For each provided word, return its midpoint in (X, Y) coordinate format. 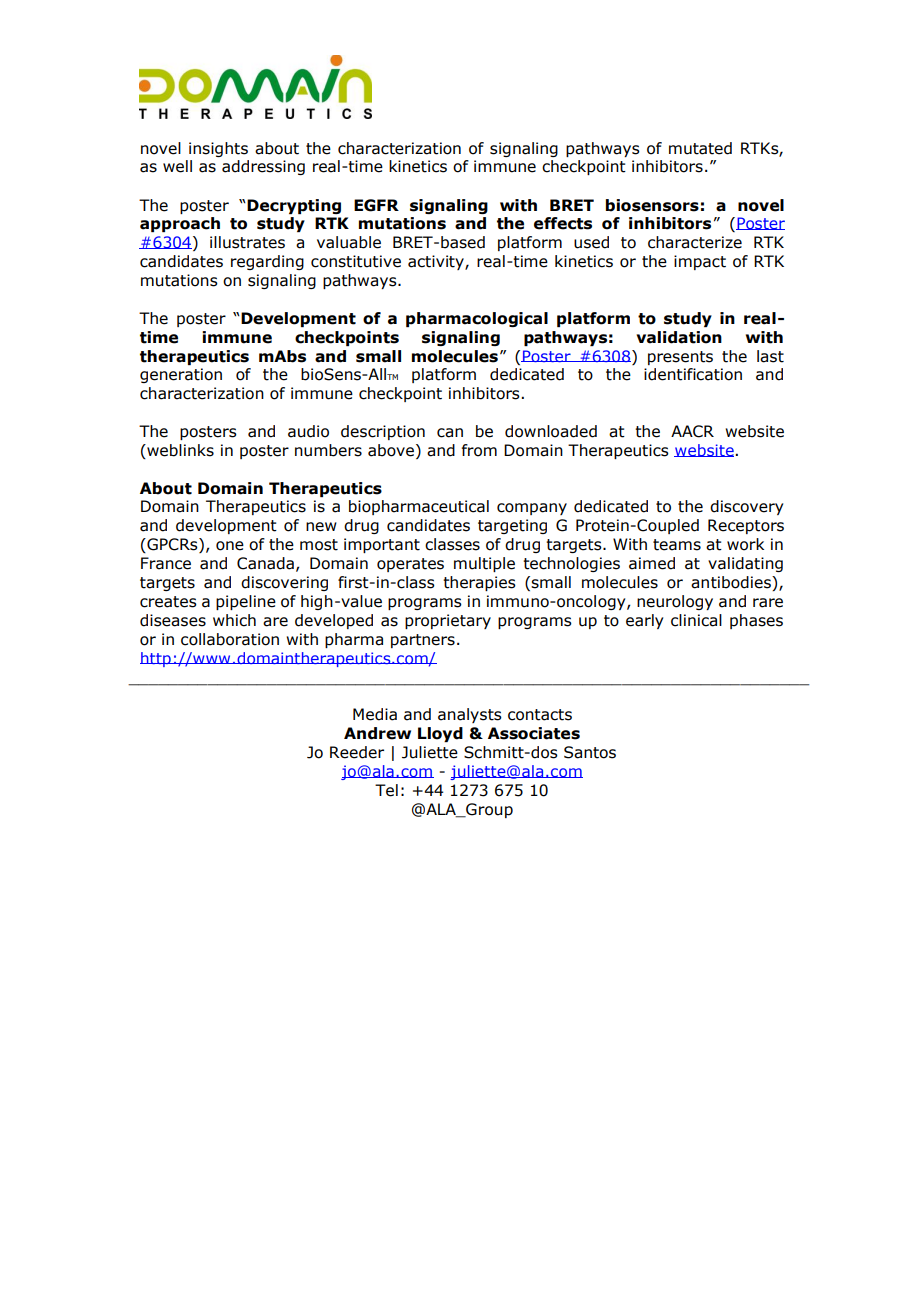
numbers (328, 450)
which (234, 620)
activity (437, 262)
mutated (700, 148)
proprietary (448, 621)
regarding (267, 262)
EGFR (376, 205)
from (479, 450)
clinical (696, 620)
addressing (263, 167)
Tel (386, 790)
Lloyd (440, 734)
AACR (692, 431)
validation (679, 337)
